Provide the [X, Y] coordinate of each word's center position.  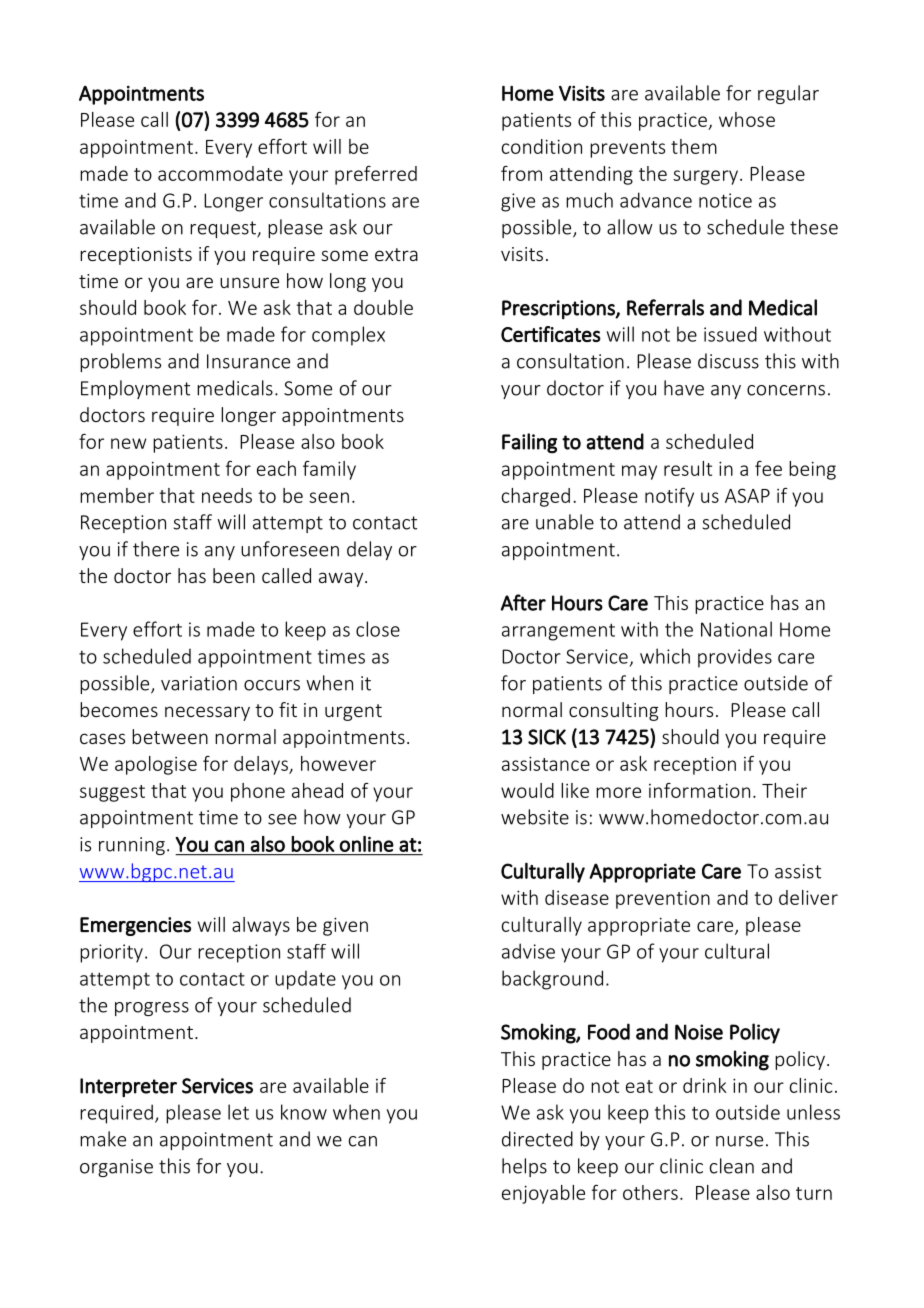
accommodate [220, 173]
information [699, 790]
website [535, 817]
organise [116, 1168]
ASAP [747, 495]
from [521, 173]
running [132, 846]
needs [227, 495]
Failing [529, 443]
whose [747, 119]
